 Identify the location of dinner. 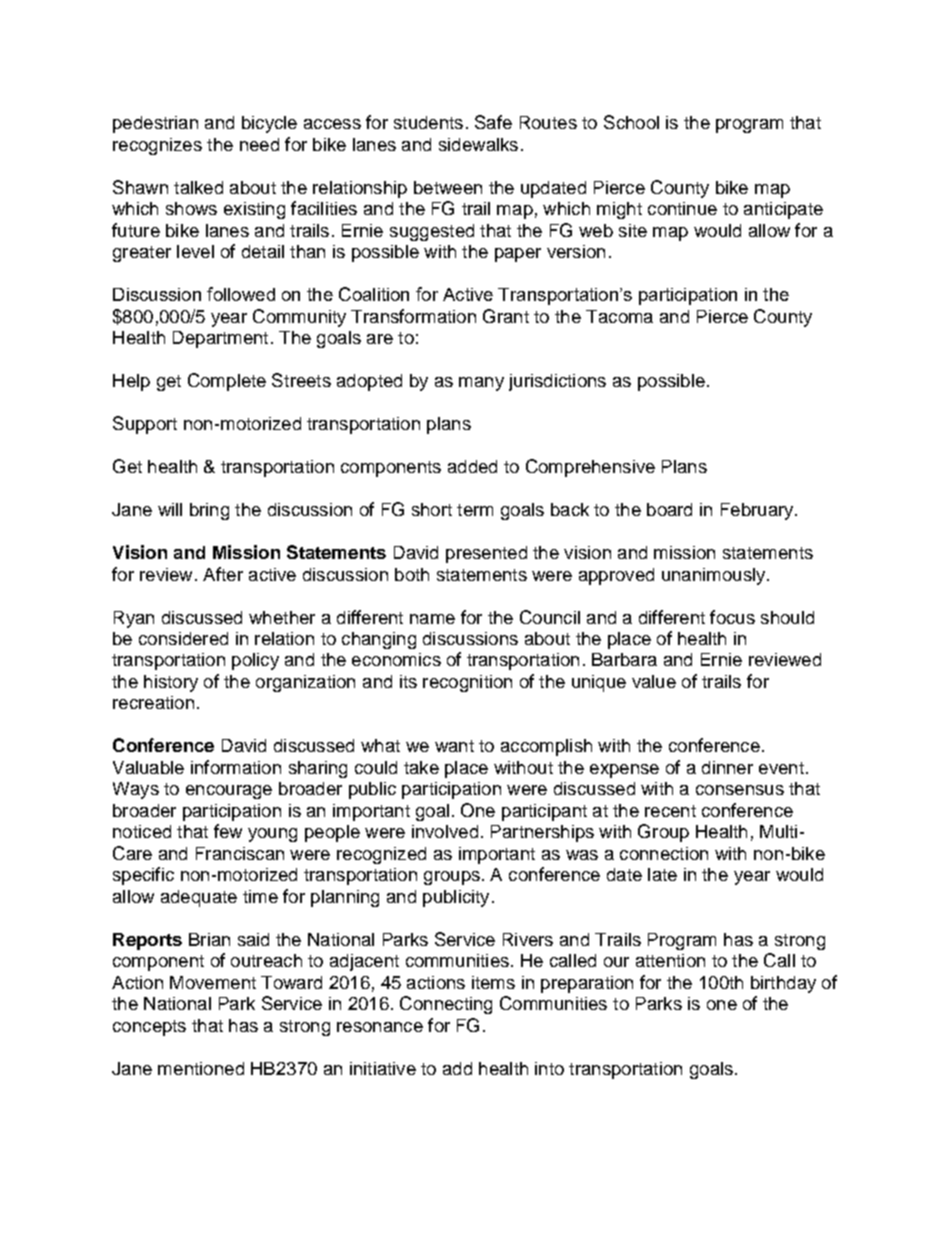
(727, 767).
